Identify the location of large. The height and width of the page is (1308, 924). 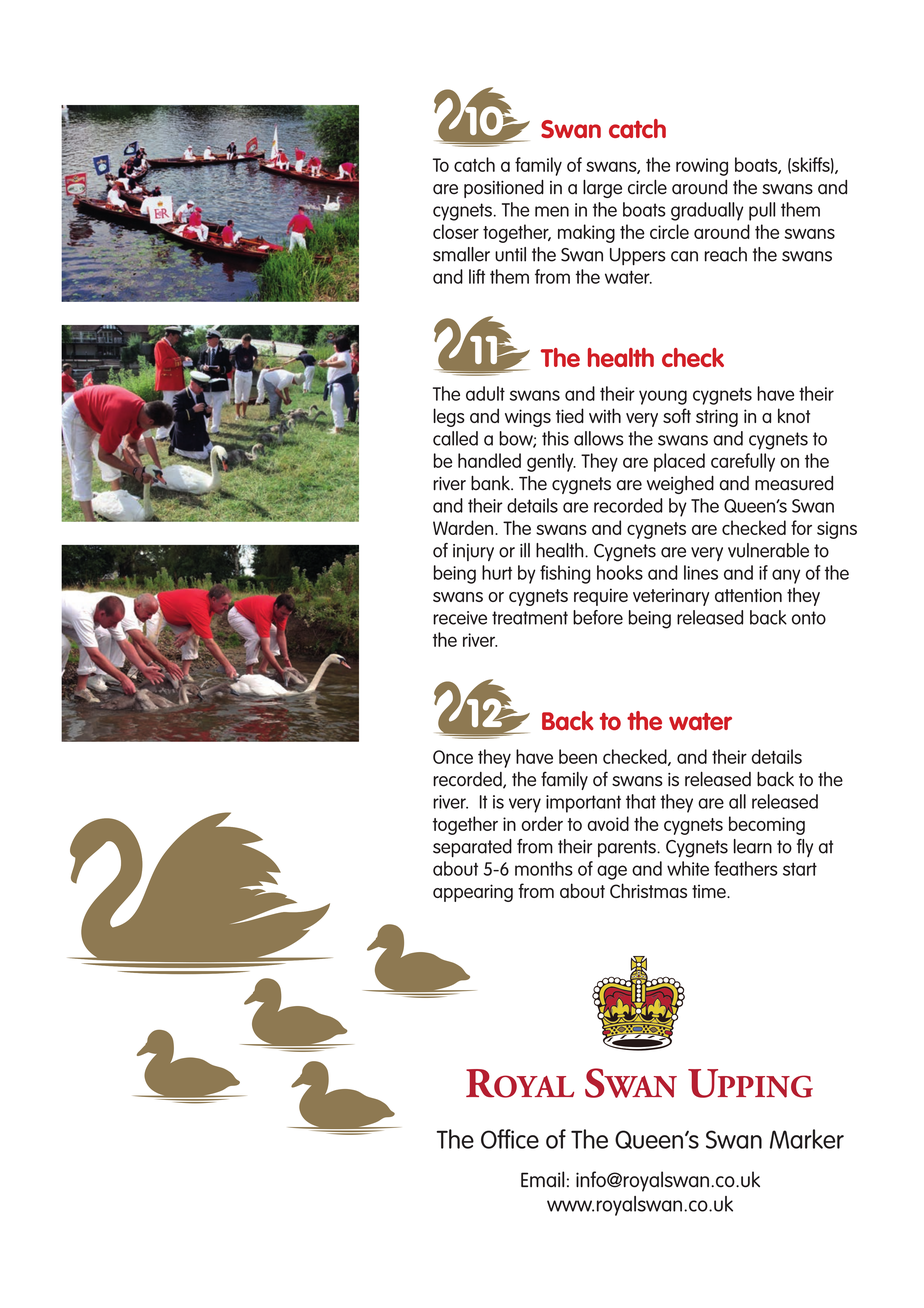
(602, 189).
